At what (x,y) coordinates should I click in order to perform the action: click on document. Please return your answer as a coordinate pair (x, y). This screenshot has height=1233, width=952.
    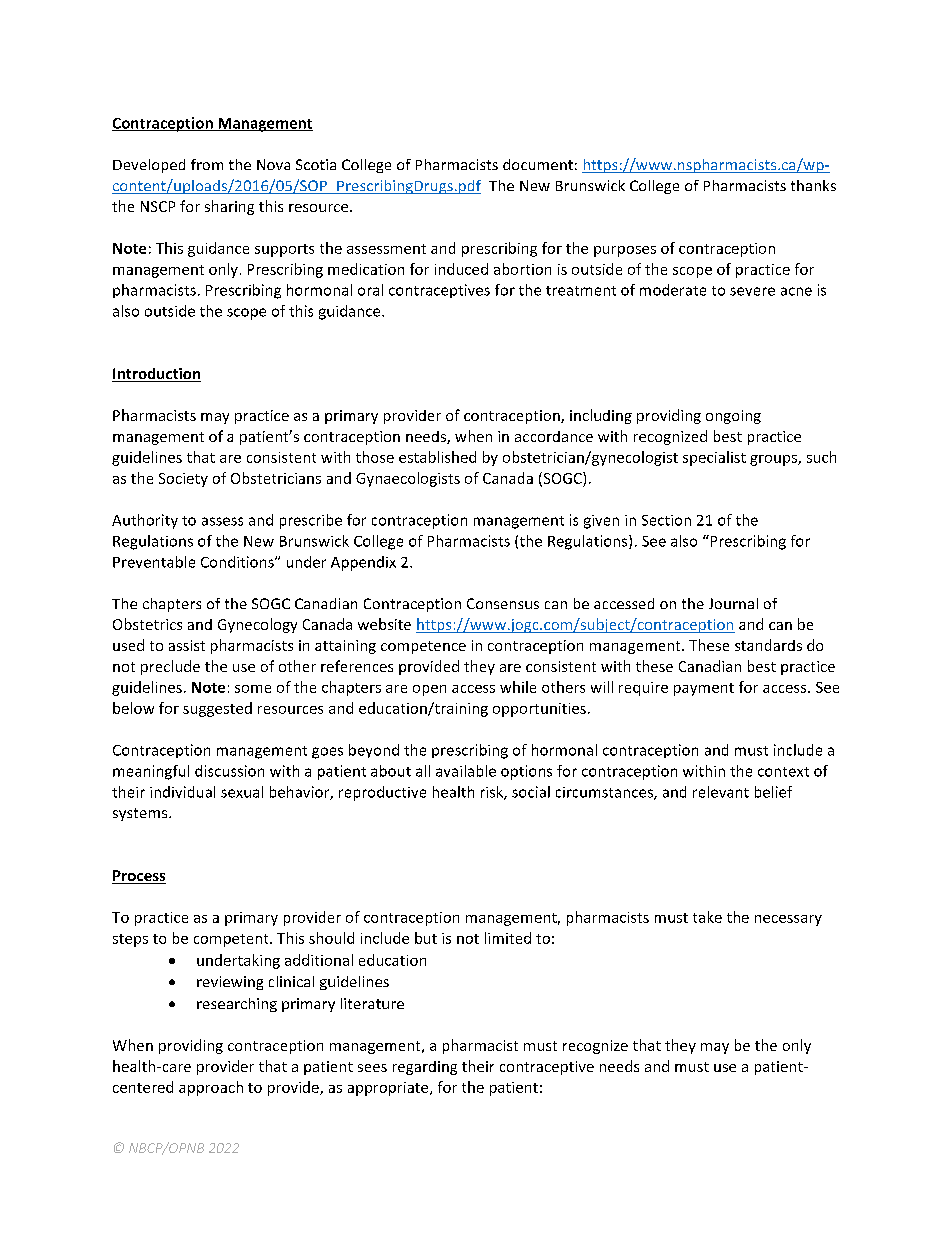
    Looking at the image, I should click on (538, 164).
